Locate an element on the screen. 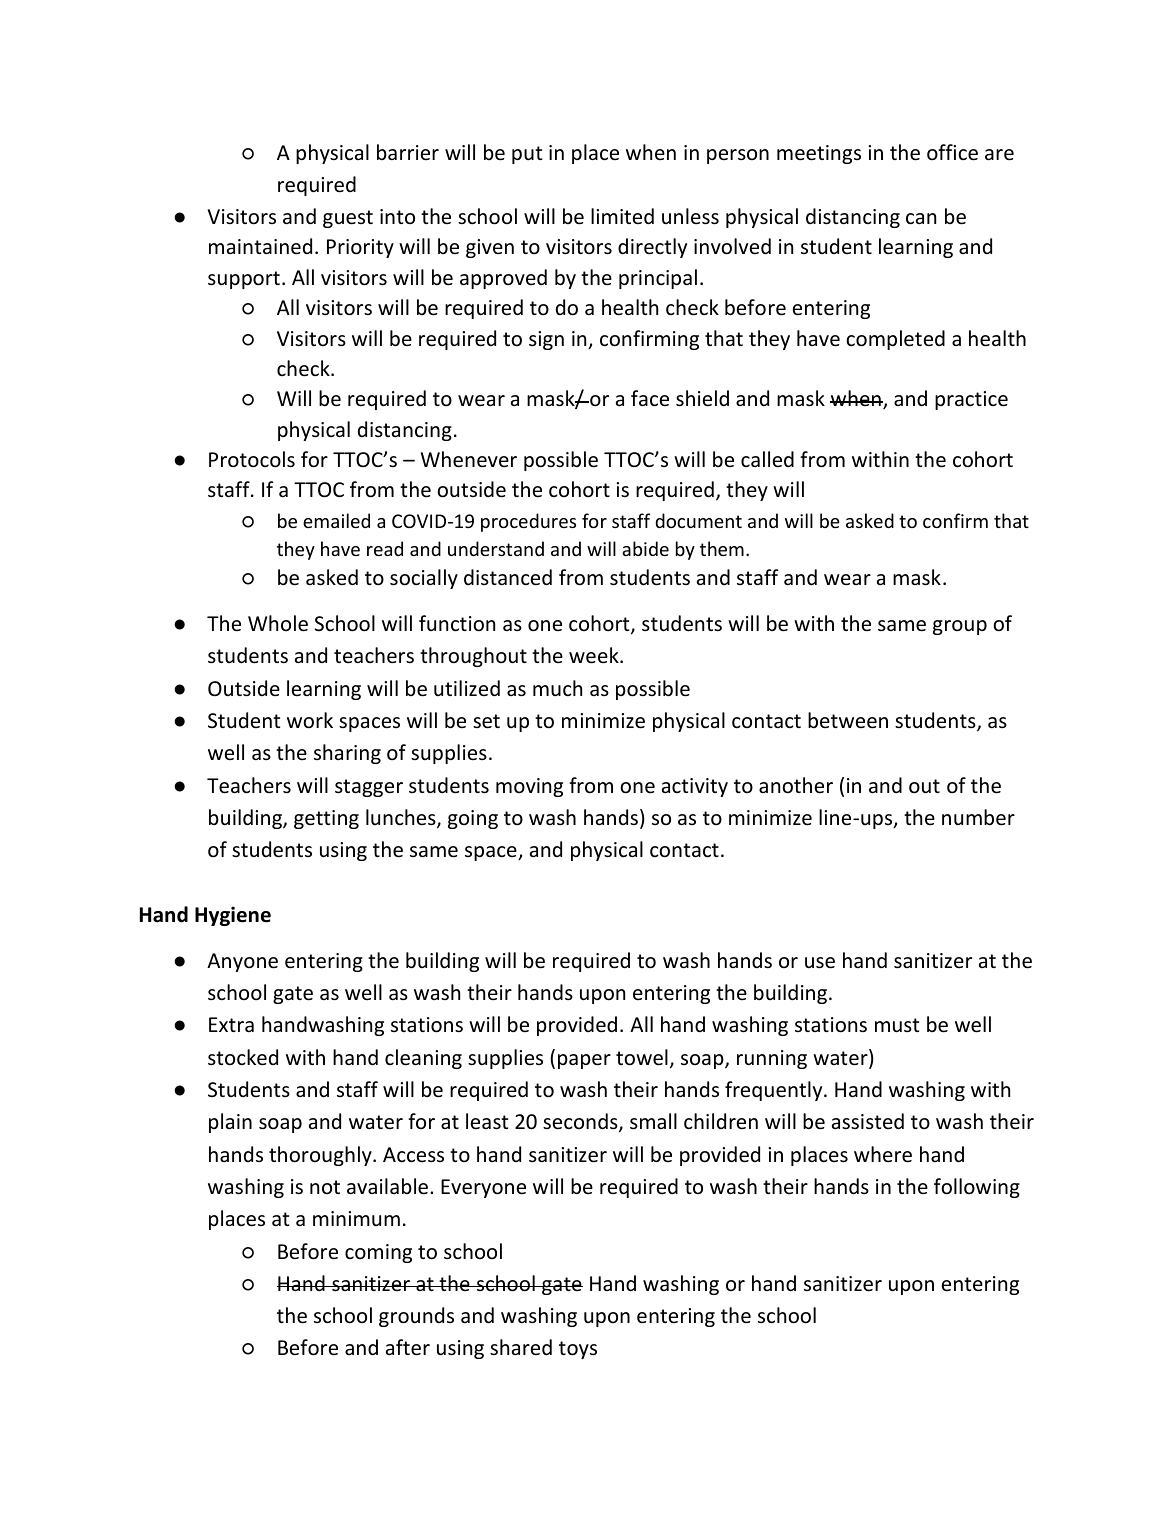 The image size is (1175, 1520). guest is located at coordinates (348, 219).
